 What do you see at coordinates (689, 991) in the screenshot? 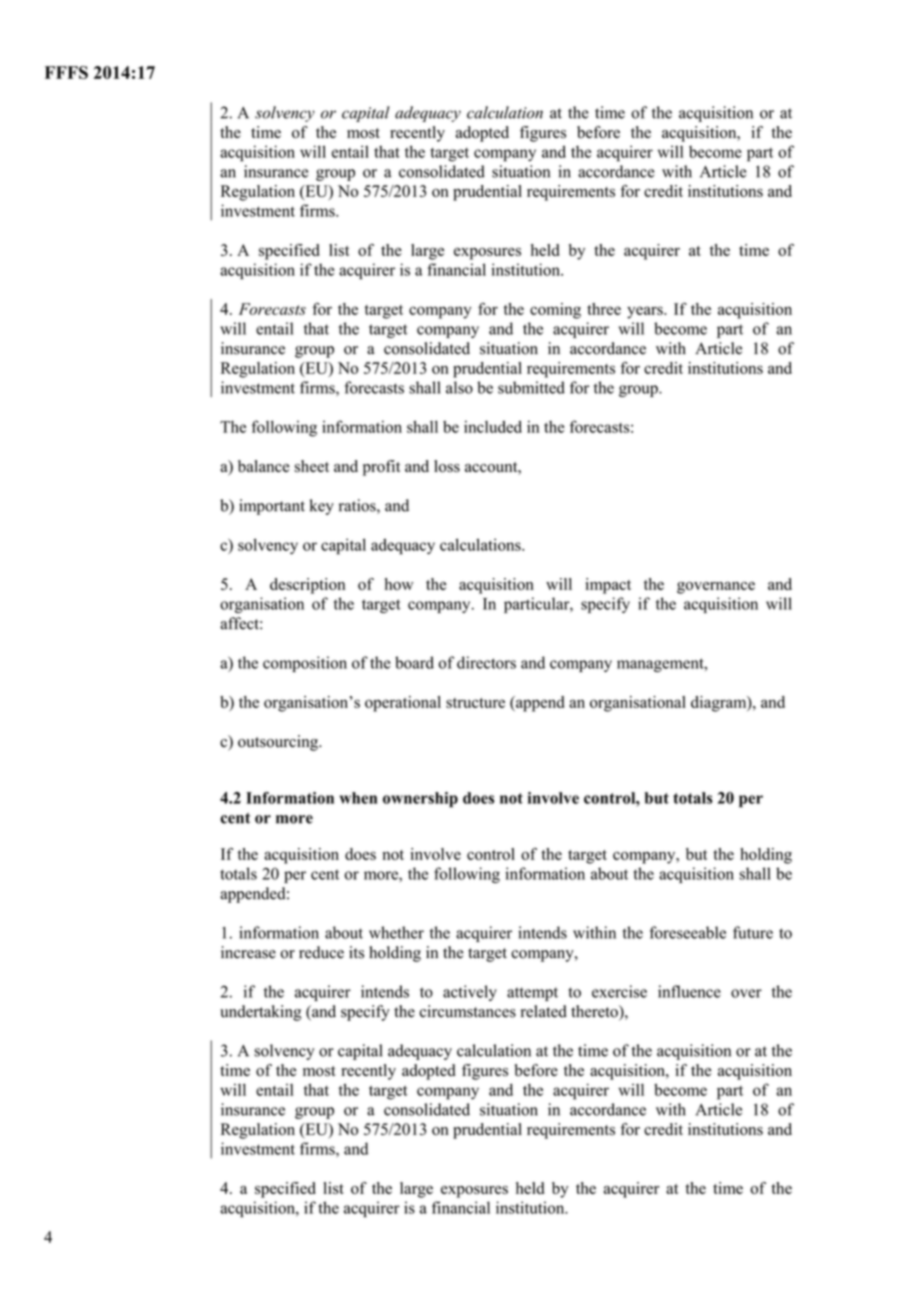
I see `influence` at bounding box center [689, 991].
